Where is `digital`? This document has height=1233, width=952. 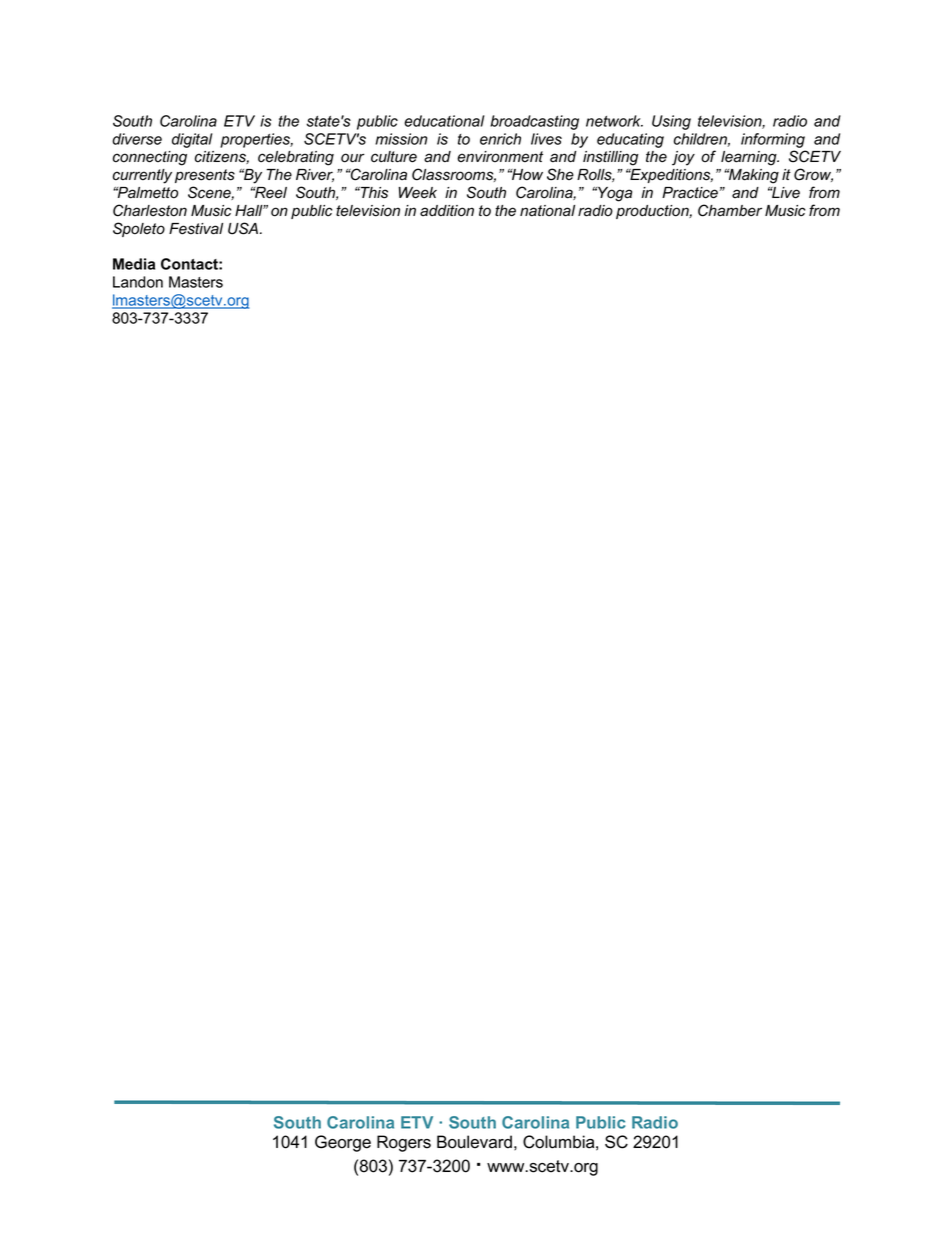 digital is located at coordinates (192, 140).
